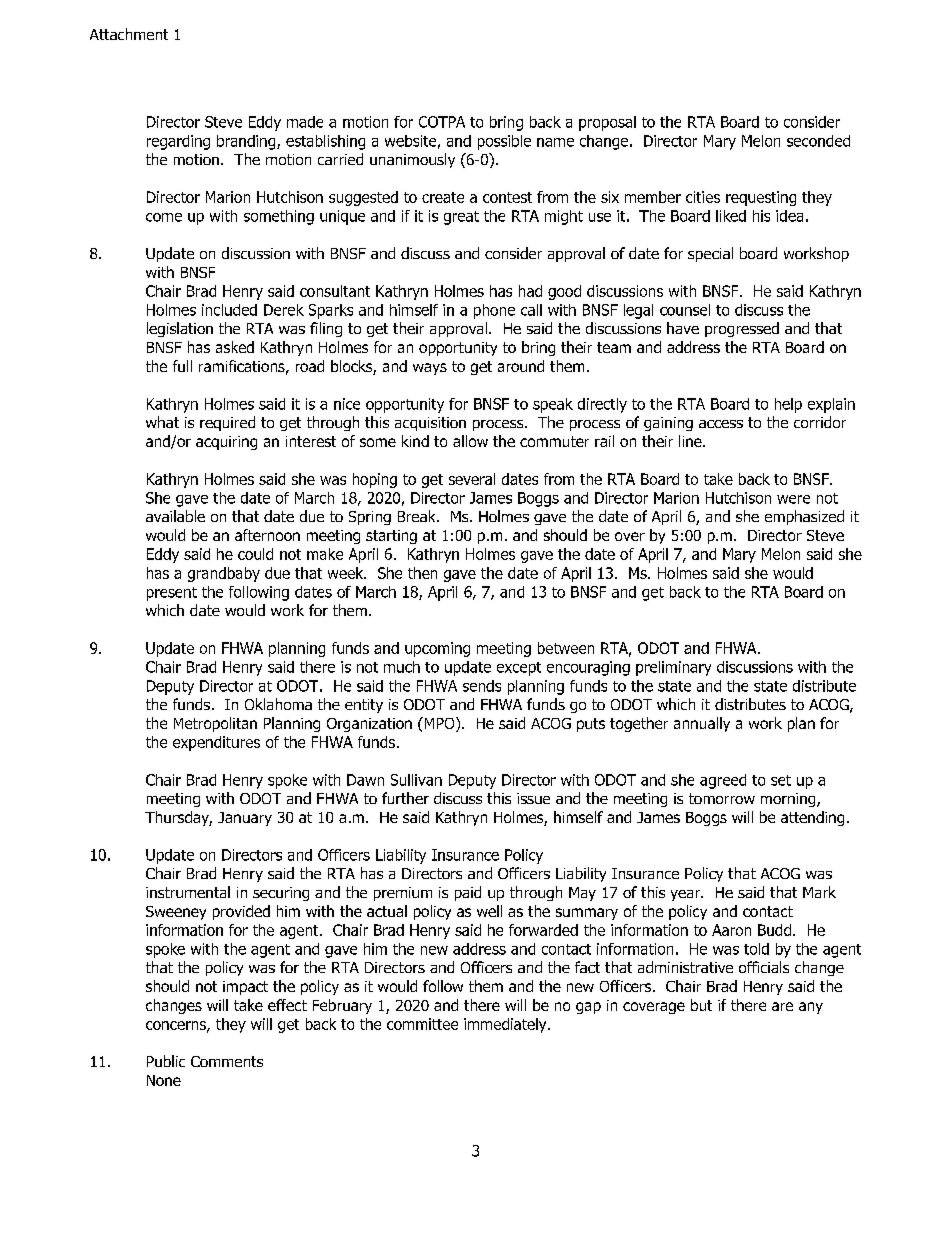 This image has width=952, height=1233. I want to click on seconded, so click(818, 141).
